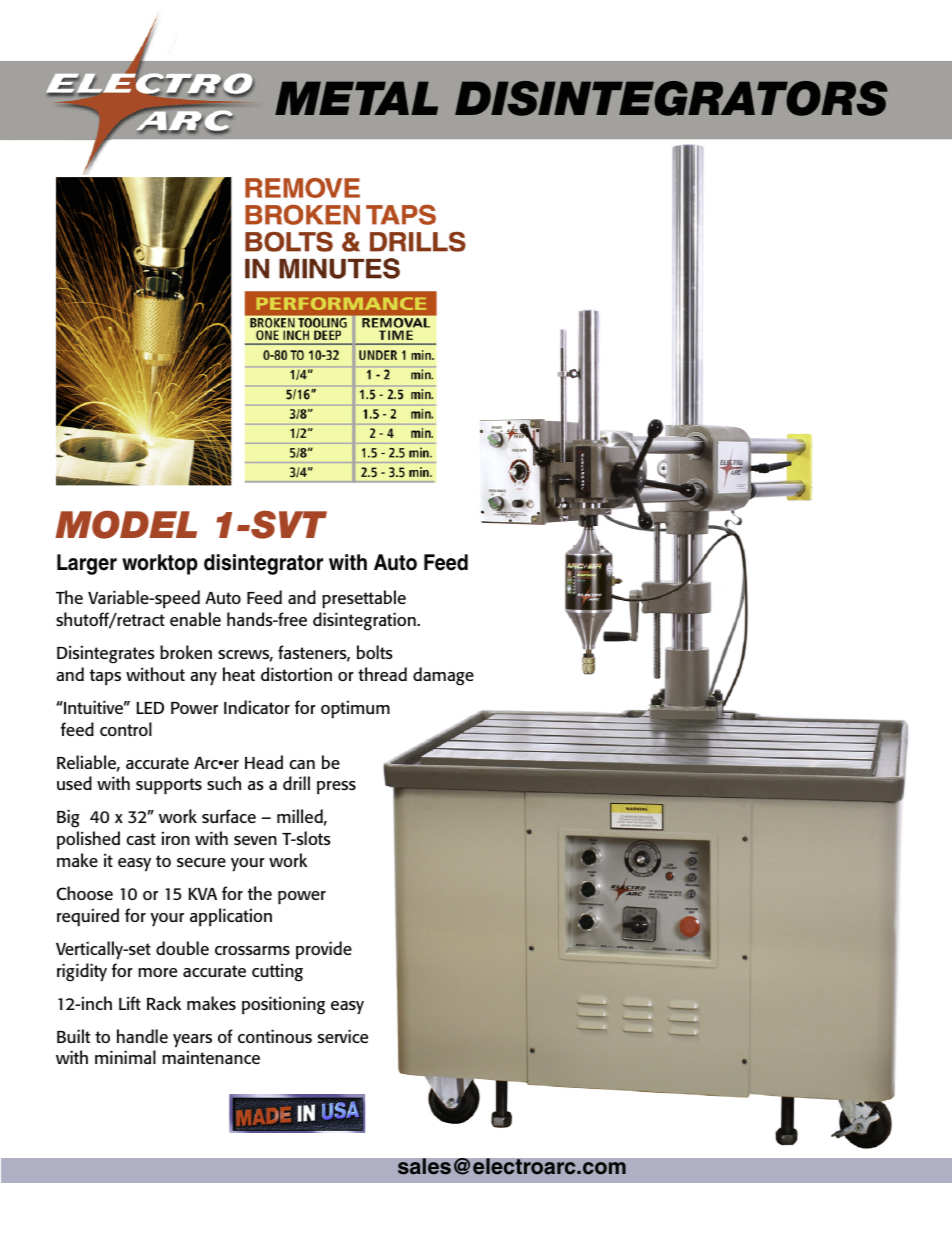  What do you see at coordinates (375, 652) in the page?
I see `bolts` at bounding box center [375, 652].
